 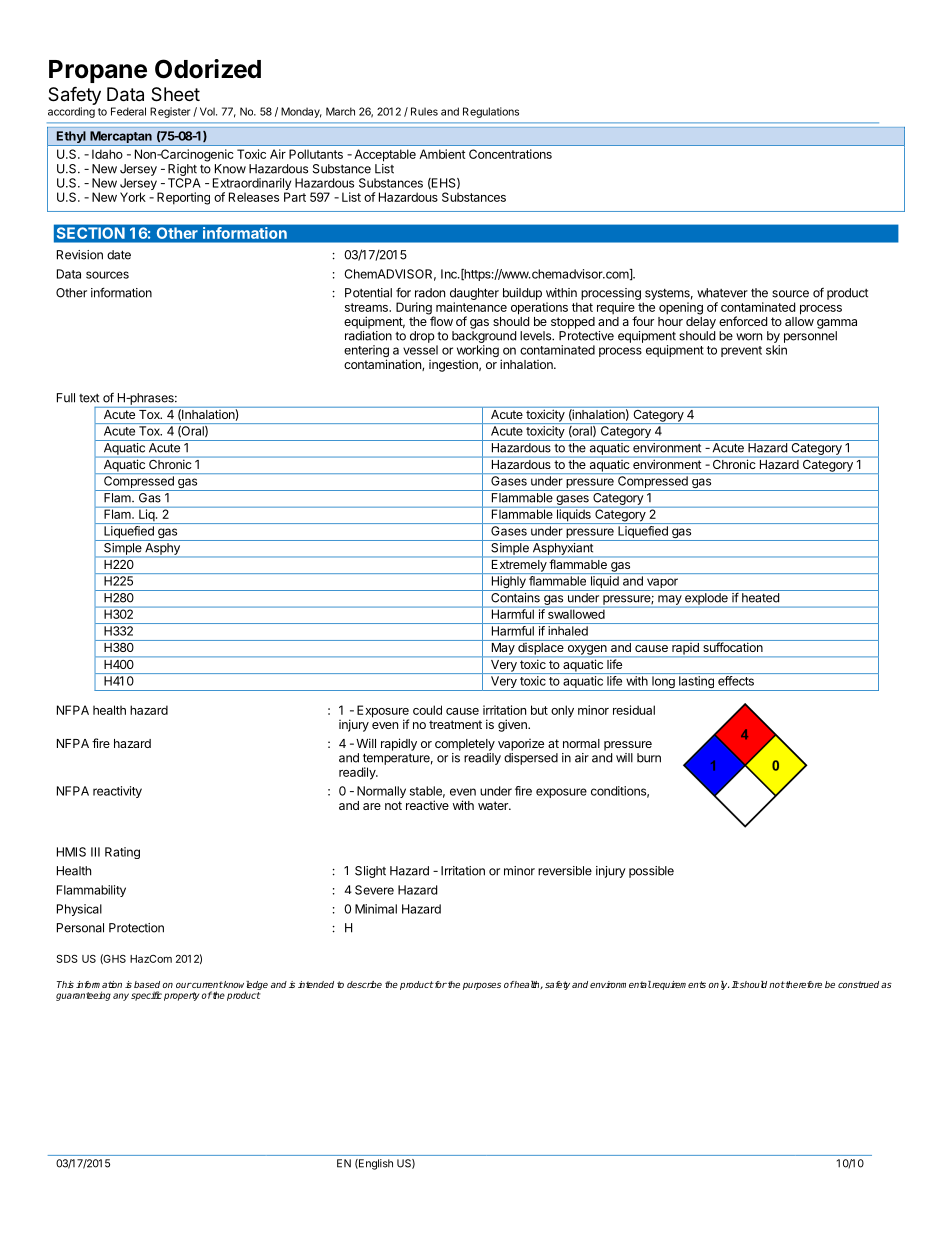 I want to click on Concentrations, so click(x=510, y=154).
